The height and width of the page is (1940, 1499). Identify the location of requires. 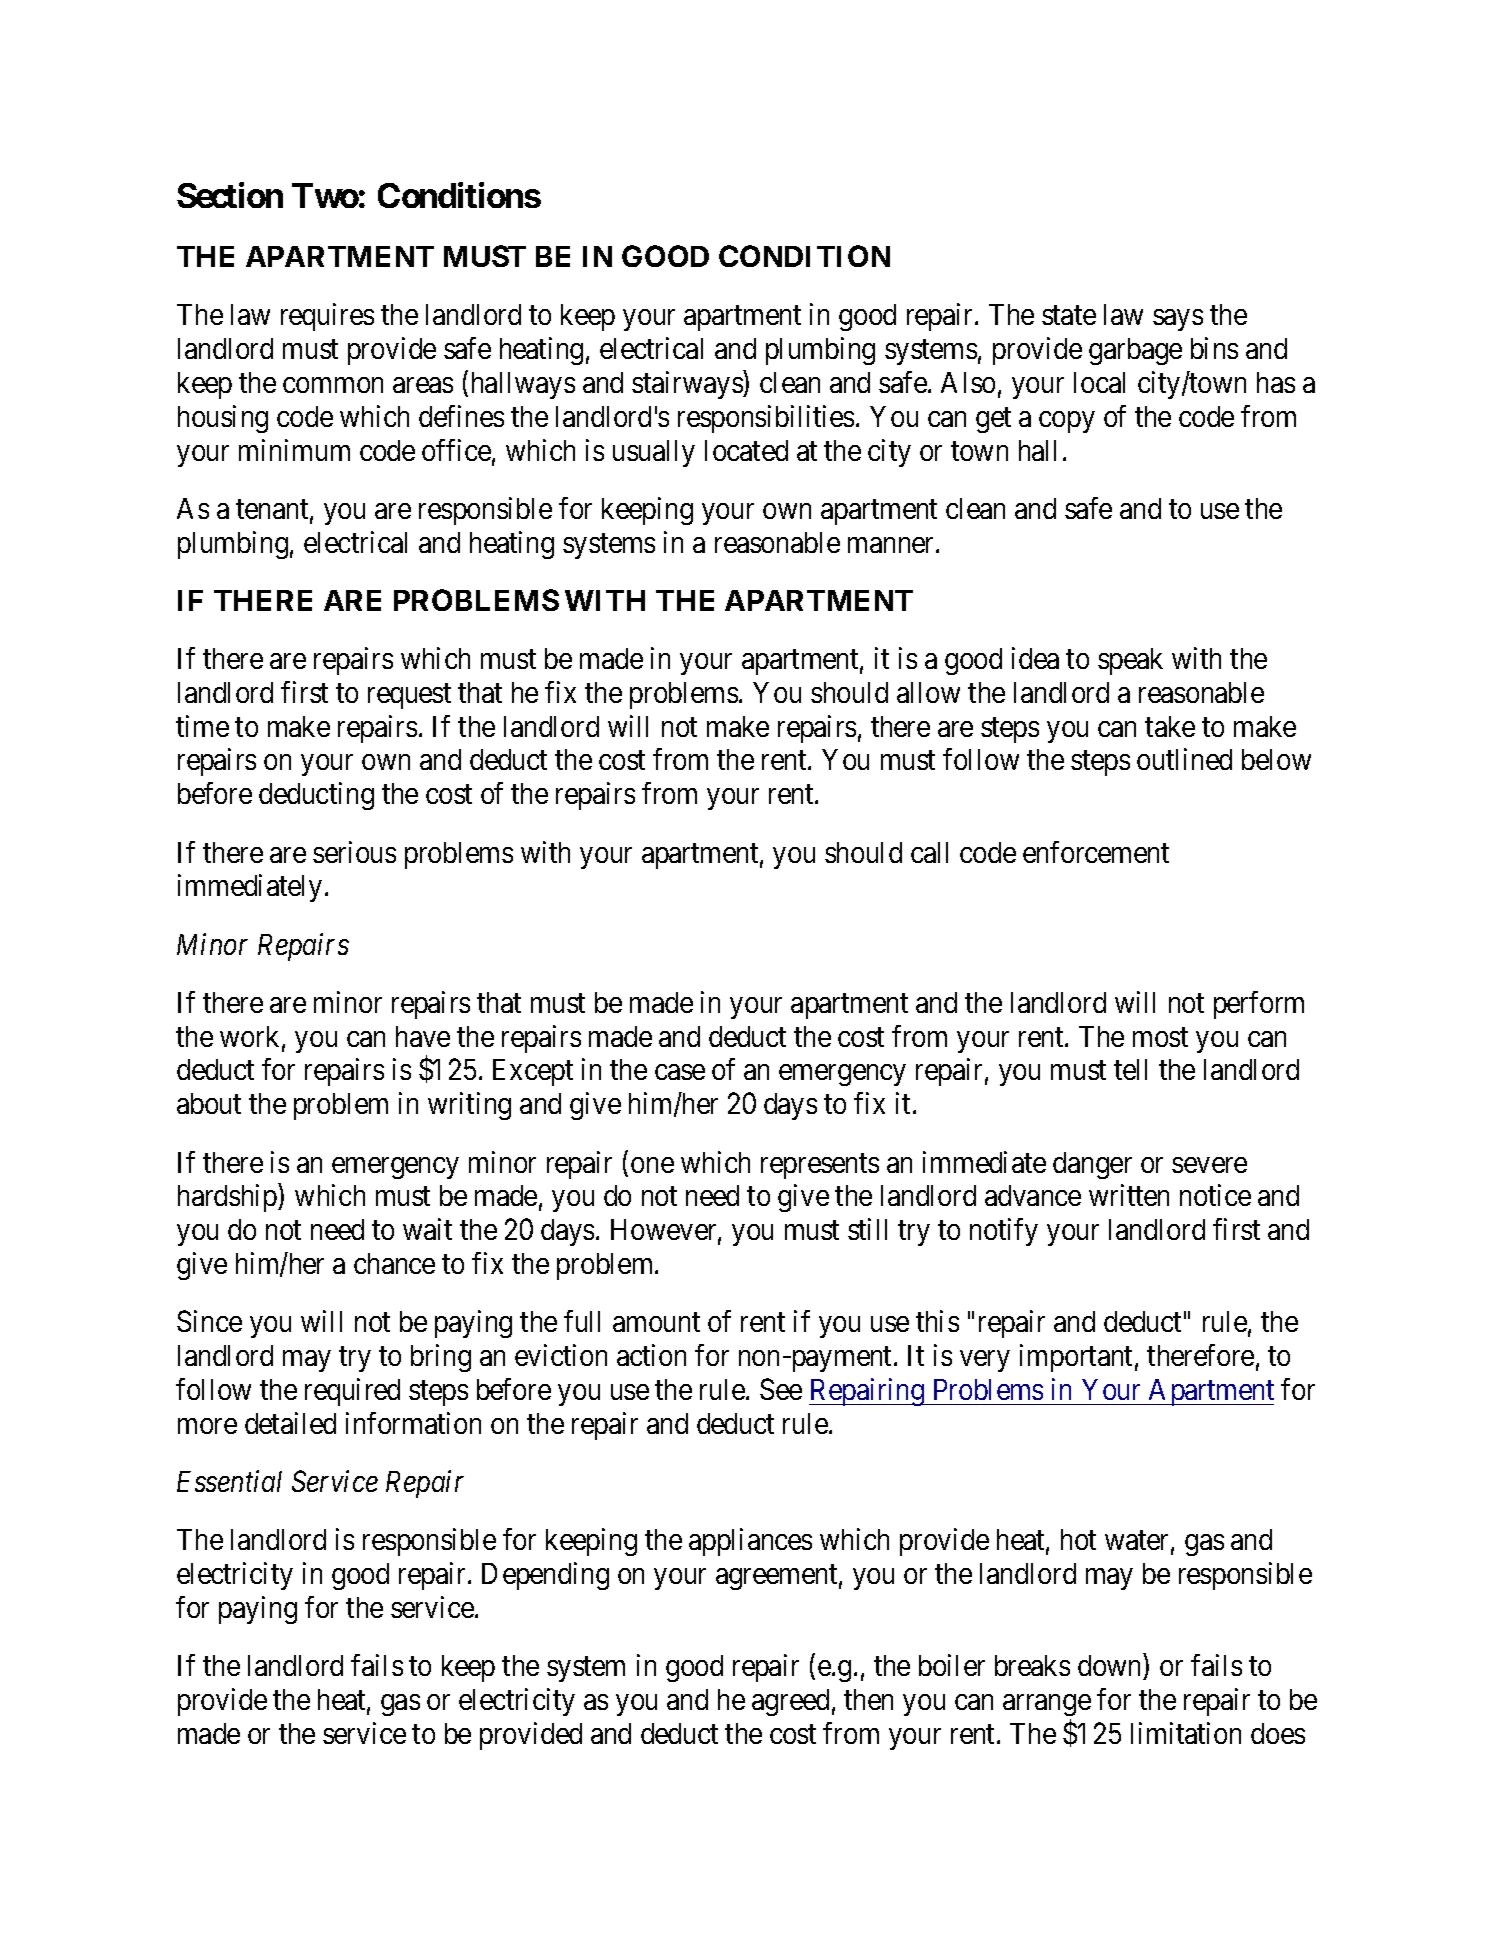
(327, 317).
